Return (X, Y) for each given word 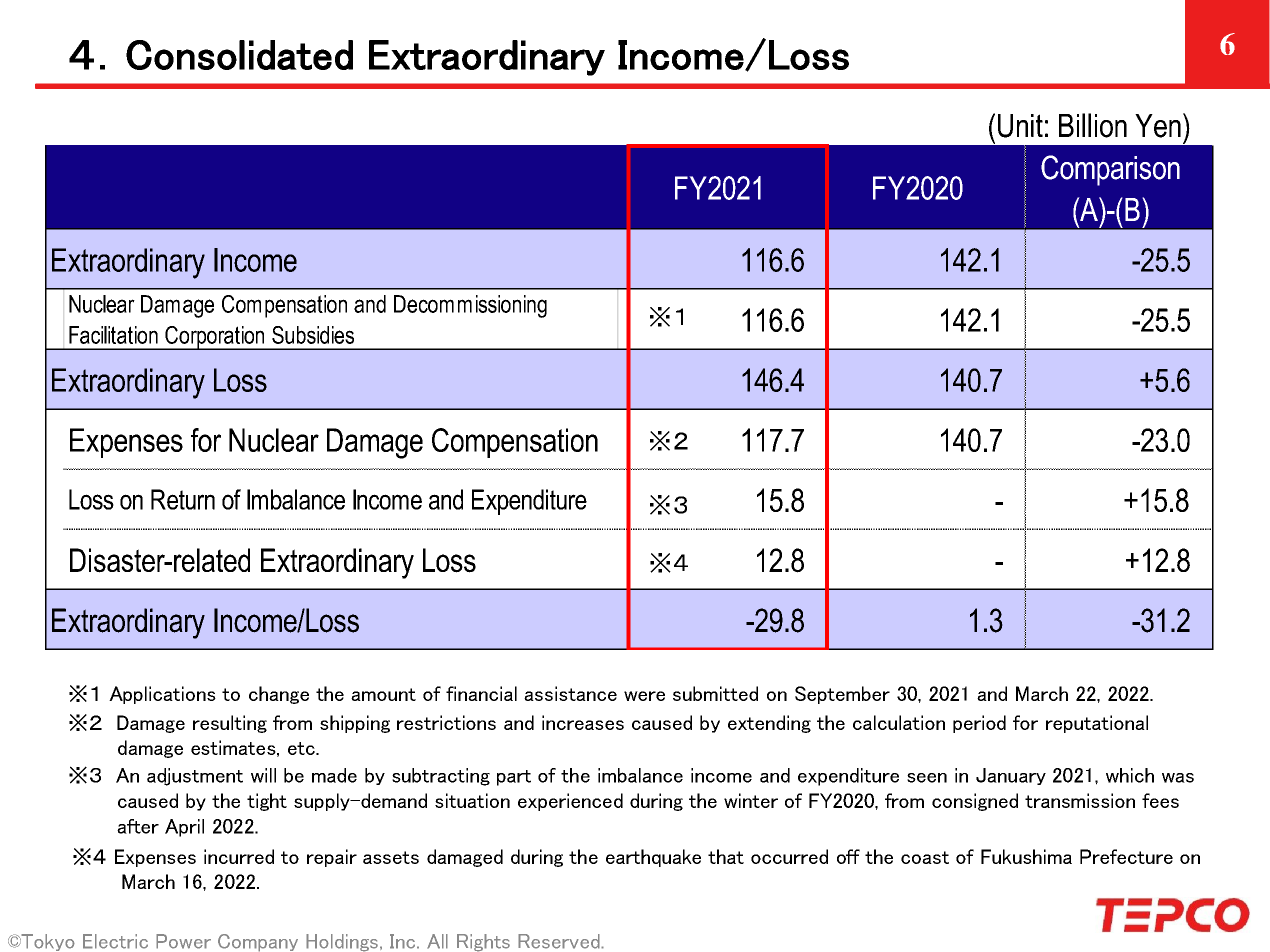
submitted (715, 693)
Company (258, 943)
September (842, 695)
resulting (230, 724)
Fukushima (1026, 856)
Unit (1020, 126)
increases (583, 722)
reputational (1097, 724)
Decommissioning (470, 306)
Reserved (560, 941)
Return (183, 499)
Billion (1093, 125)
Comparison (1110, 170)
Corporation (215, 338)
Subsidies (313, 335)
